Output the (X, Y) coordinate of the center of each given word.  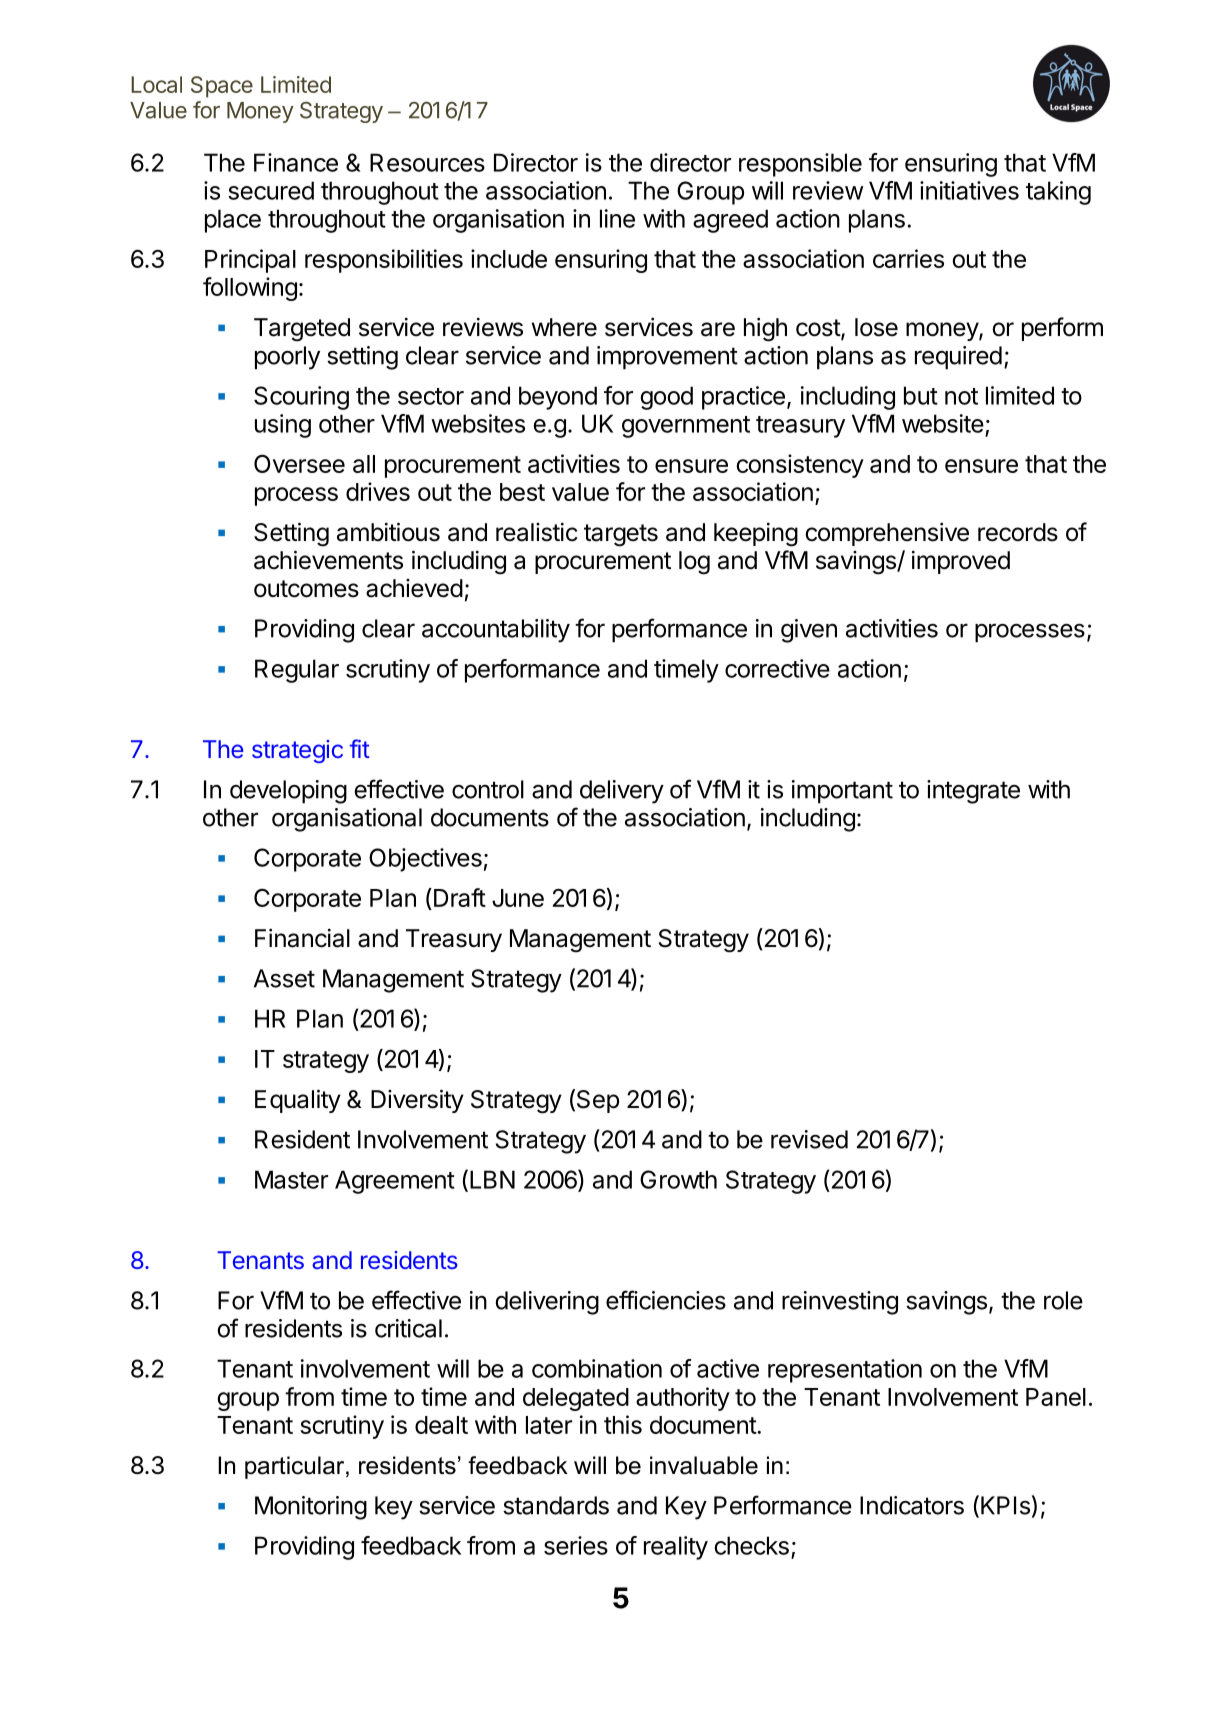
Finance (296, 162)
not (961, 396)
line (617, 218)
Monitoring (311, 1508)
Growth (678, 1179)
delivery (622, 792)
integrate (973, 792)
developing (288, 792)
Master (291, 1179)
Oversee (299, 463)
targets (621, 535)
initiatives (969, 190)
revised (809, 1139)
